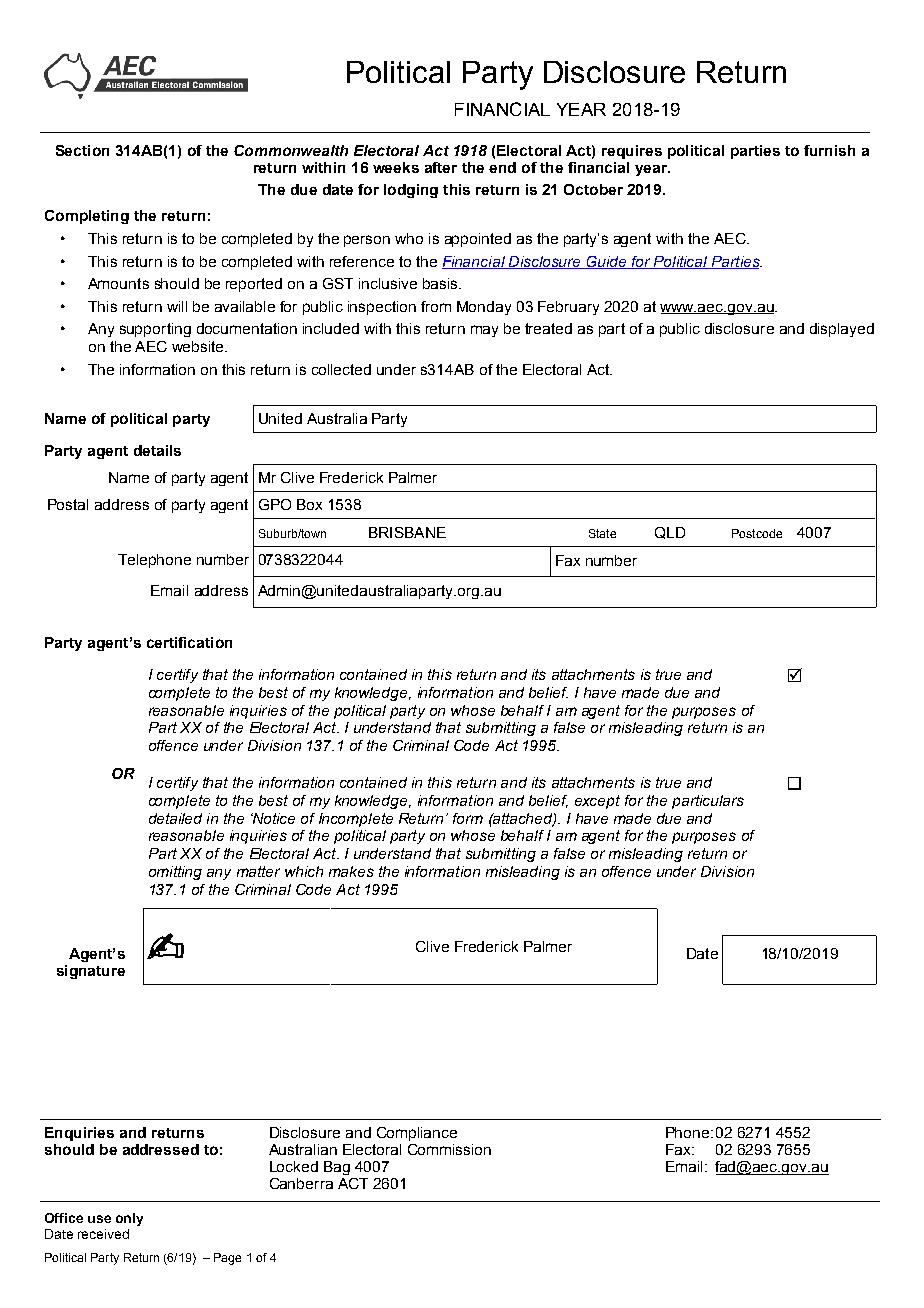 This screenshot has height=1308, width=924. What do you see at coordinates (189, 642) in the screenshot?
I see `certification` at bounding box center [189, 642].
